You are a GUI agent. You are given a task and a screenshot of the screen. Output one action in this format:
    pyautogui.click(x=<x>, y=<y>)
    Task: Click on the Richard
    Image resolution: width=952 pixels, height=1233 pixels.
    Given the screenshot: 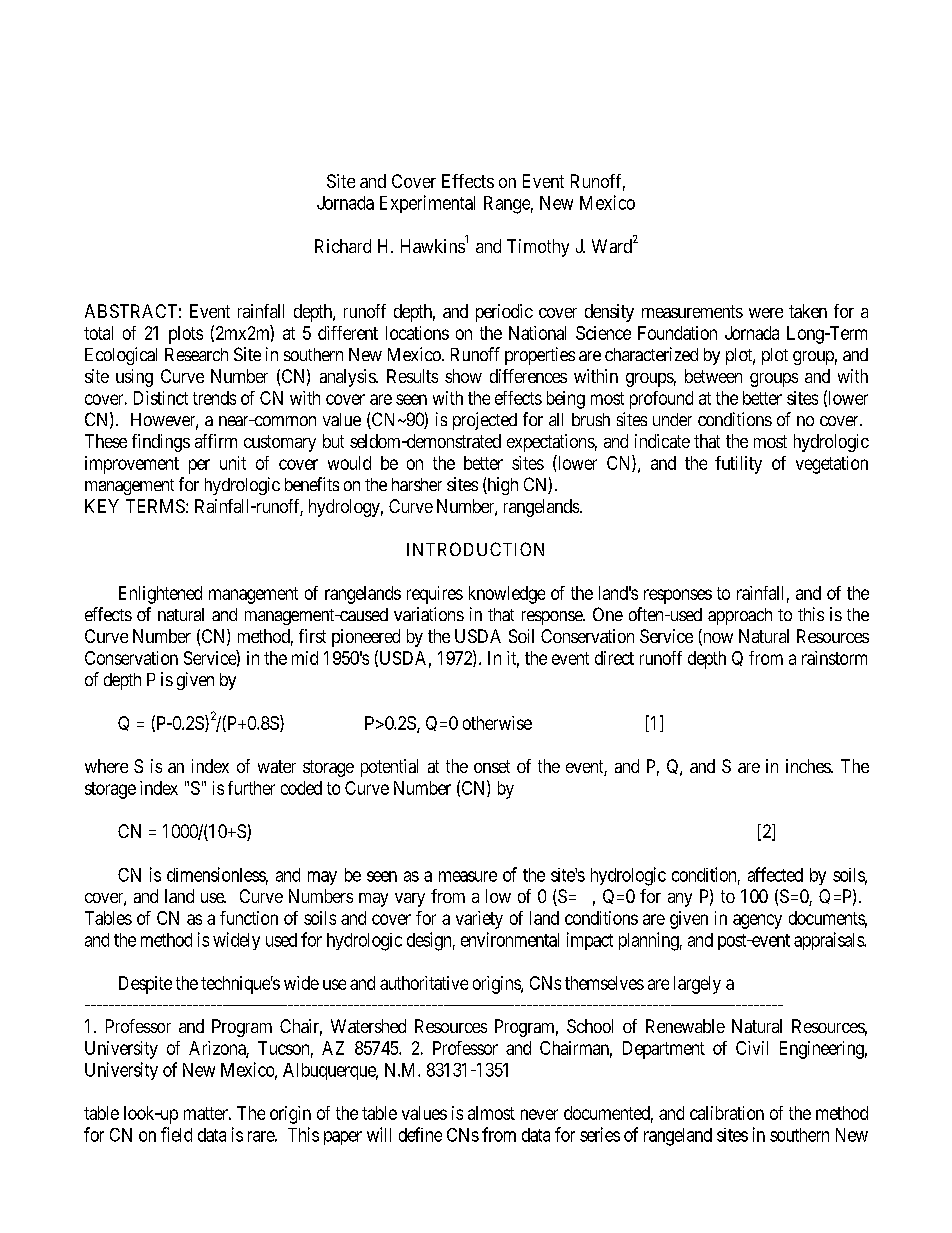 What is the action you would take?
    pyautogui.click(x=343, y=246)
